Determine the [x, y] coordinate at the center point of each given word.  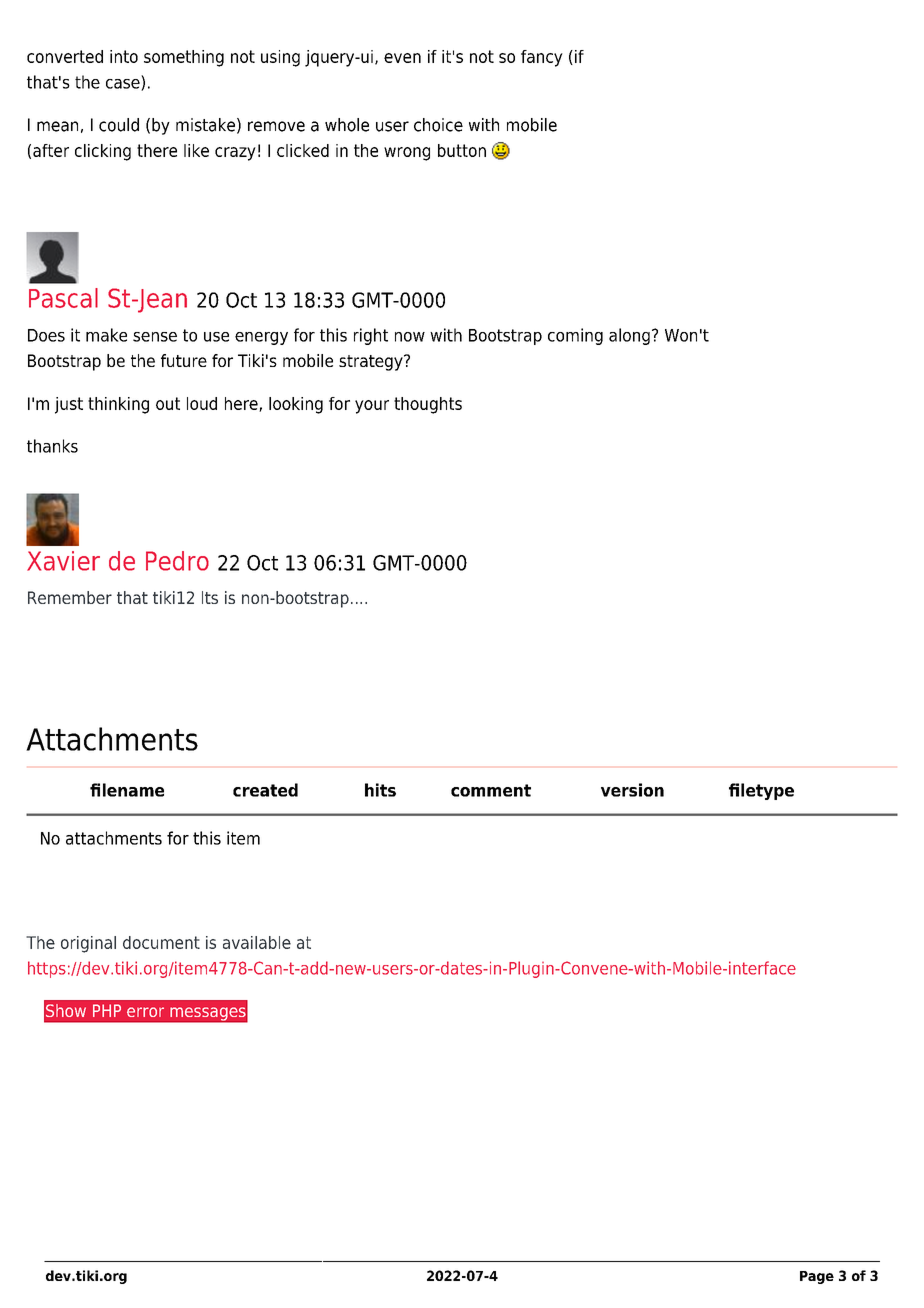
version [632, 790]
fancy [542, 58]
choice [438, 125]
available [257, 942]
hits [380, 790]
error [145, 1012]
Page [817, 1277]
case [124, 85]
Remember [70, 597]
